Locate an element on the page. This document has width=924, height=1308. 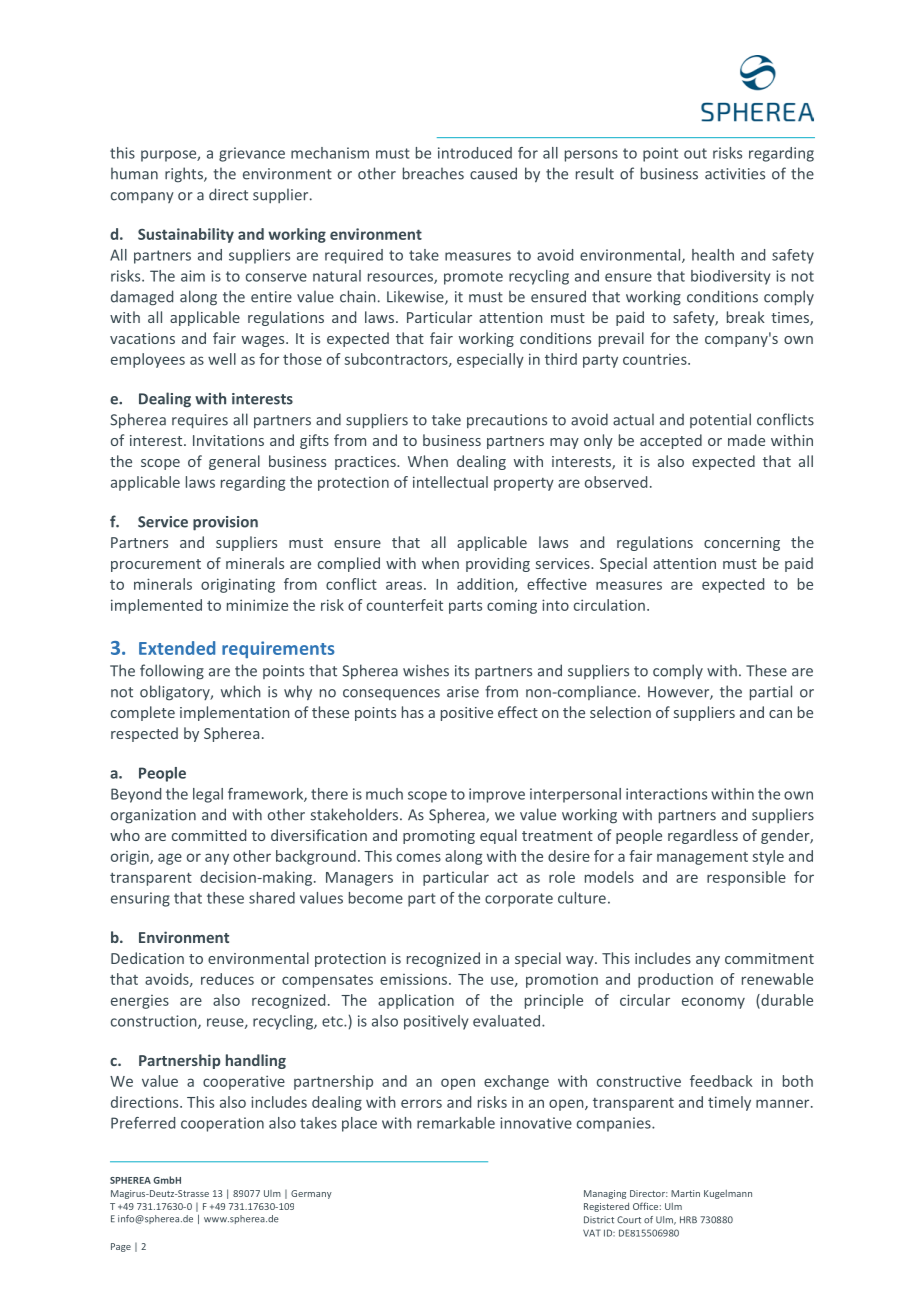
rights is located at coordinates (185, 175).
